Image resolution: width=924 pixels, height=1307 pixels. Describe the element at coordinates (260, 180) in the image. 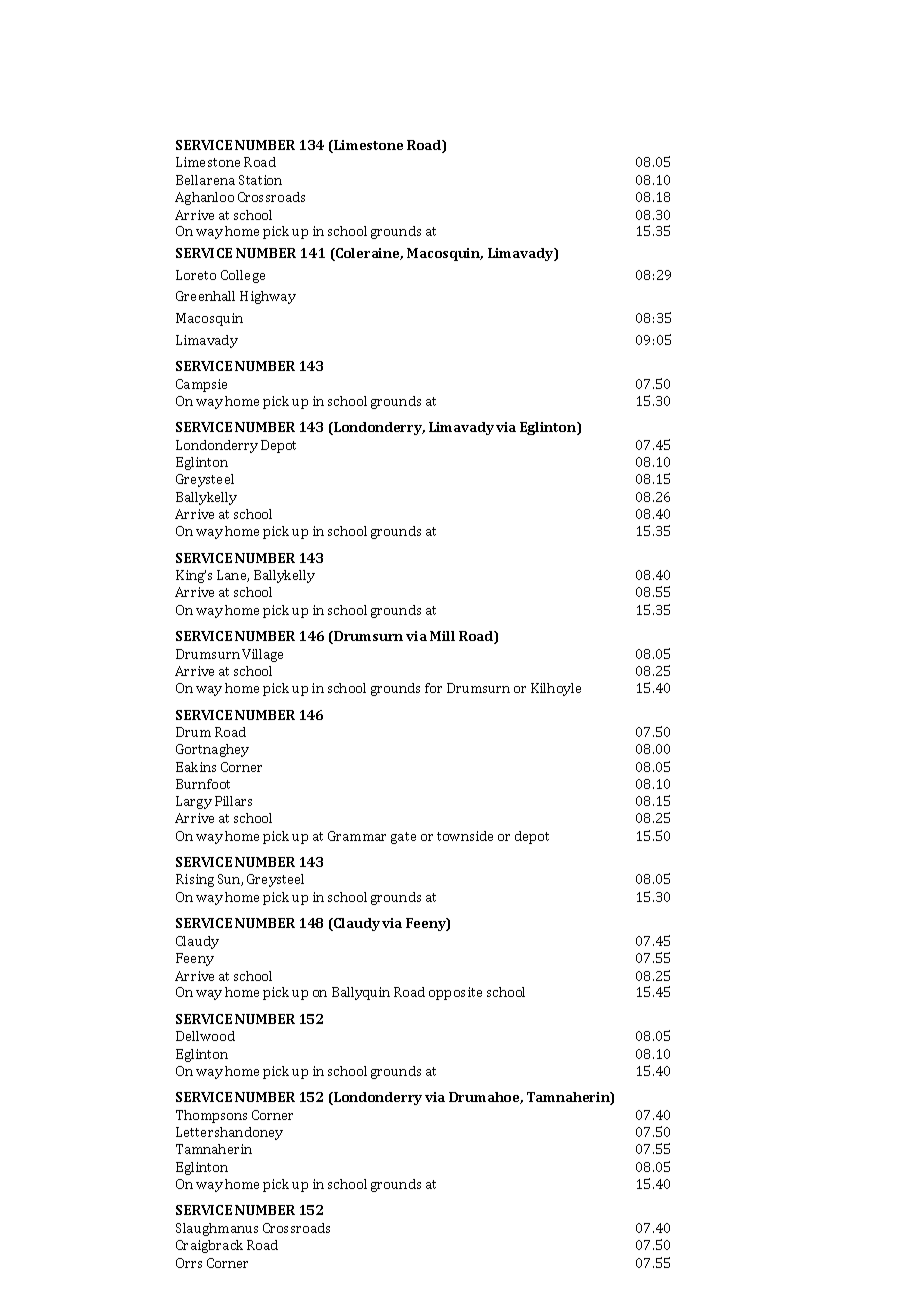

I see `Station` at that location.
